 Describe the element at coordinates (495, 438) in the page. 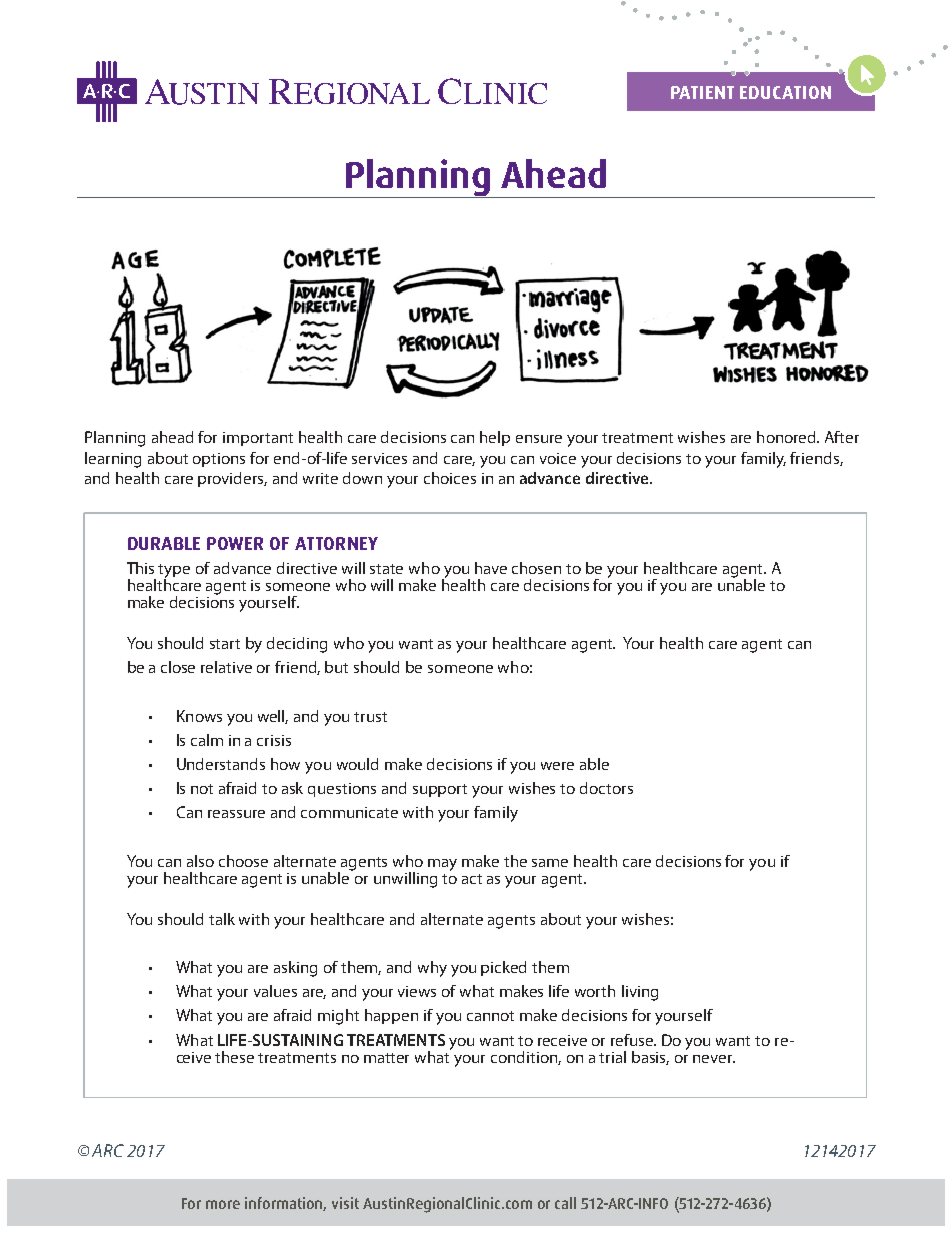

I see `help` at that location.
